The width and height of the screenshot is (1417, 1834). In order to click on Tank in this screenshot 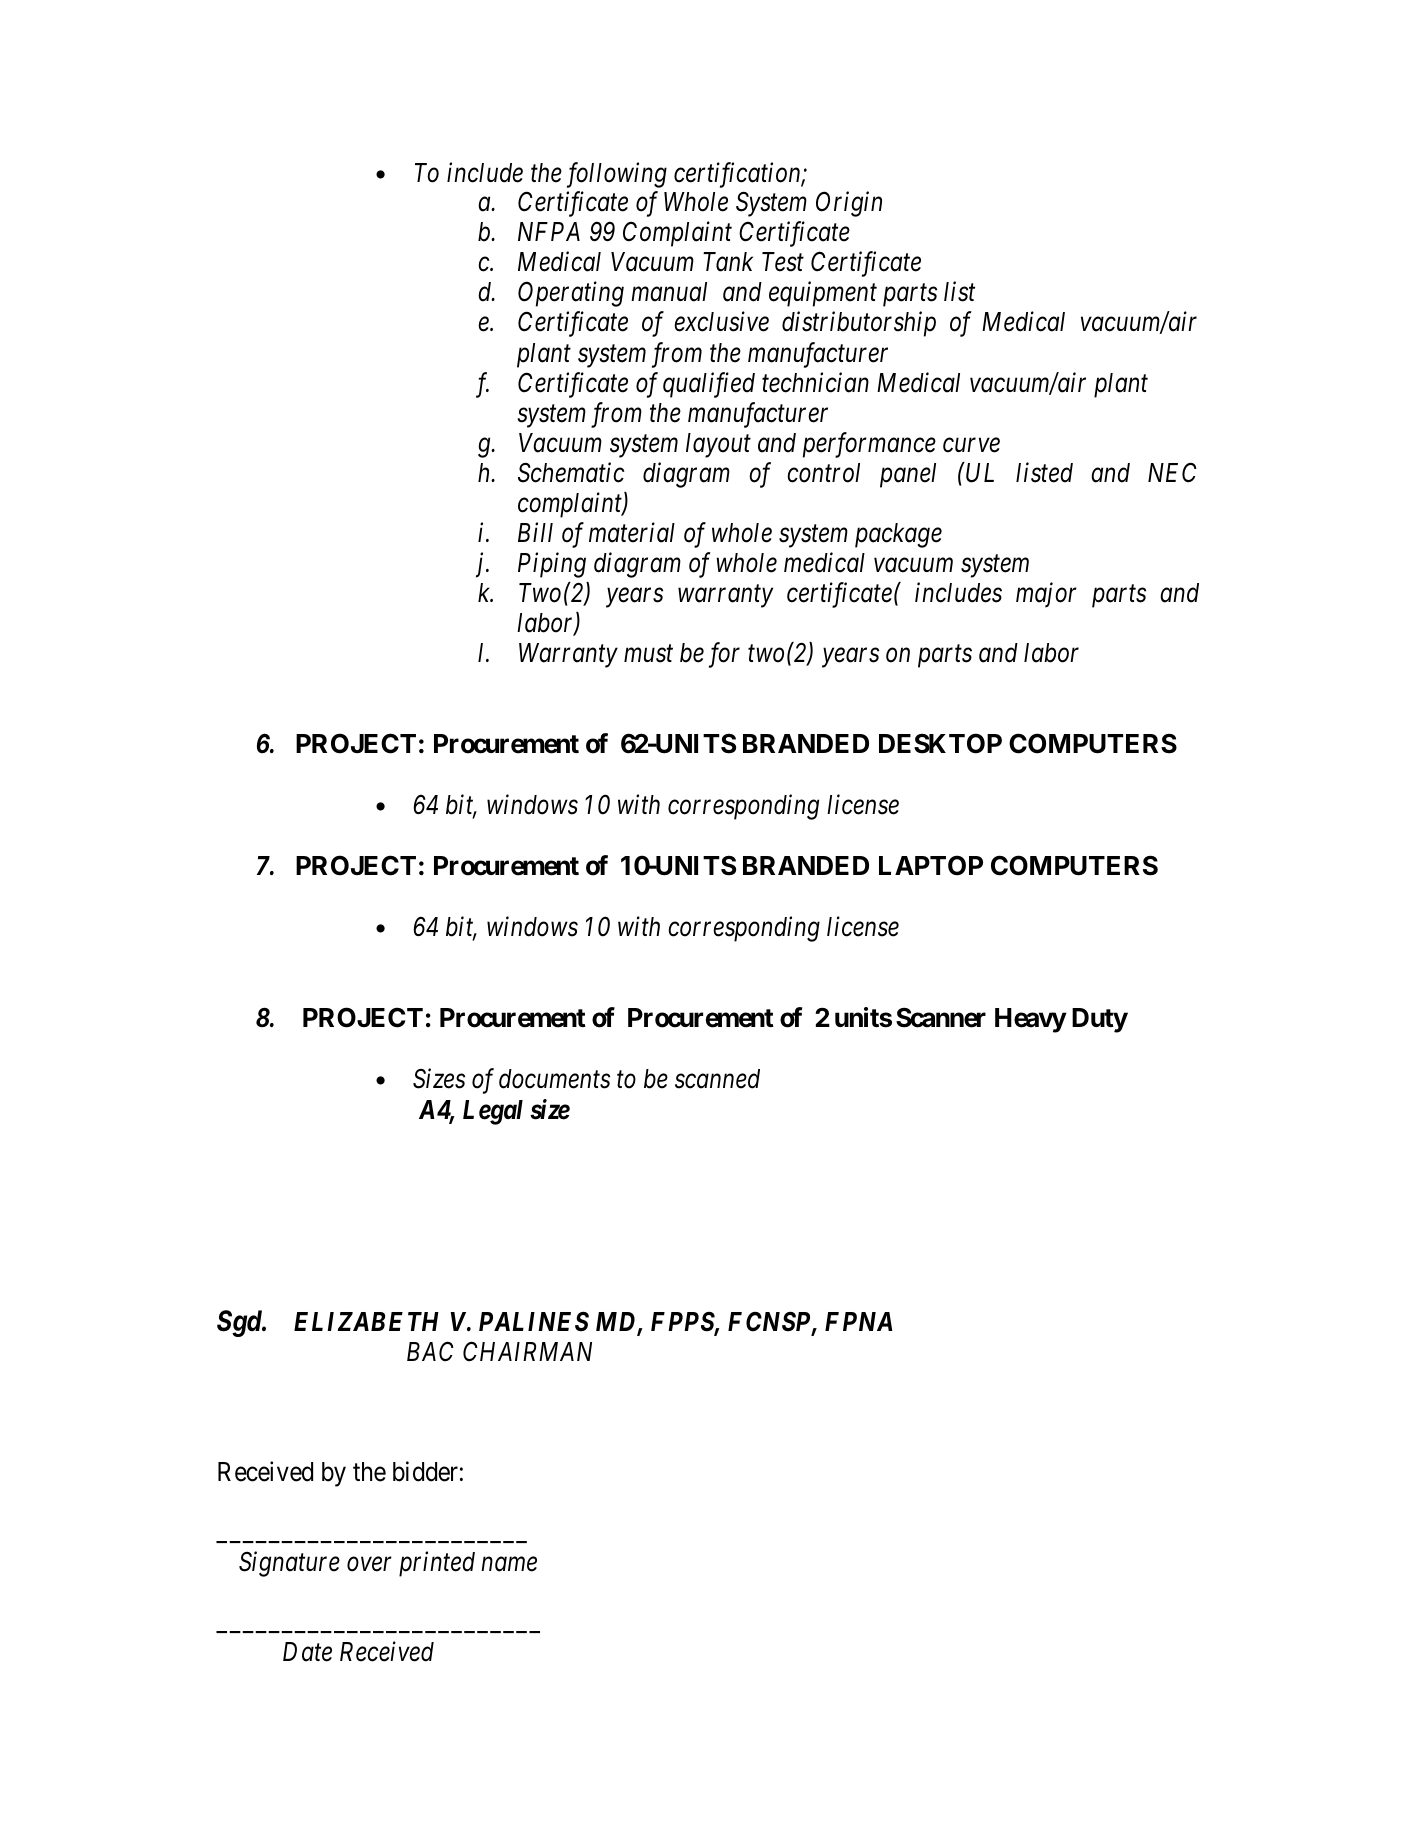, I will do `click(728, 262)`.
